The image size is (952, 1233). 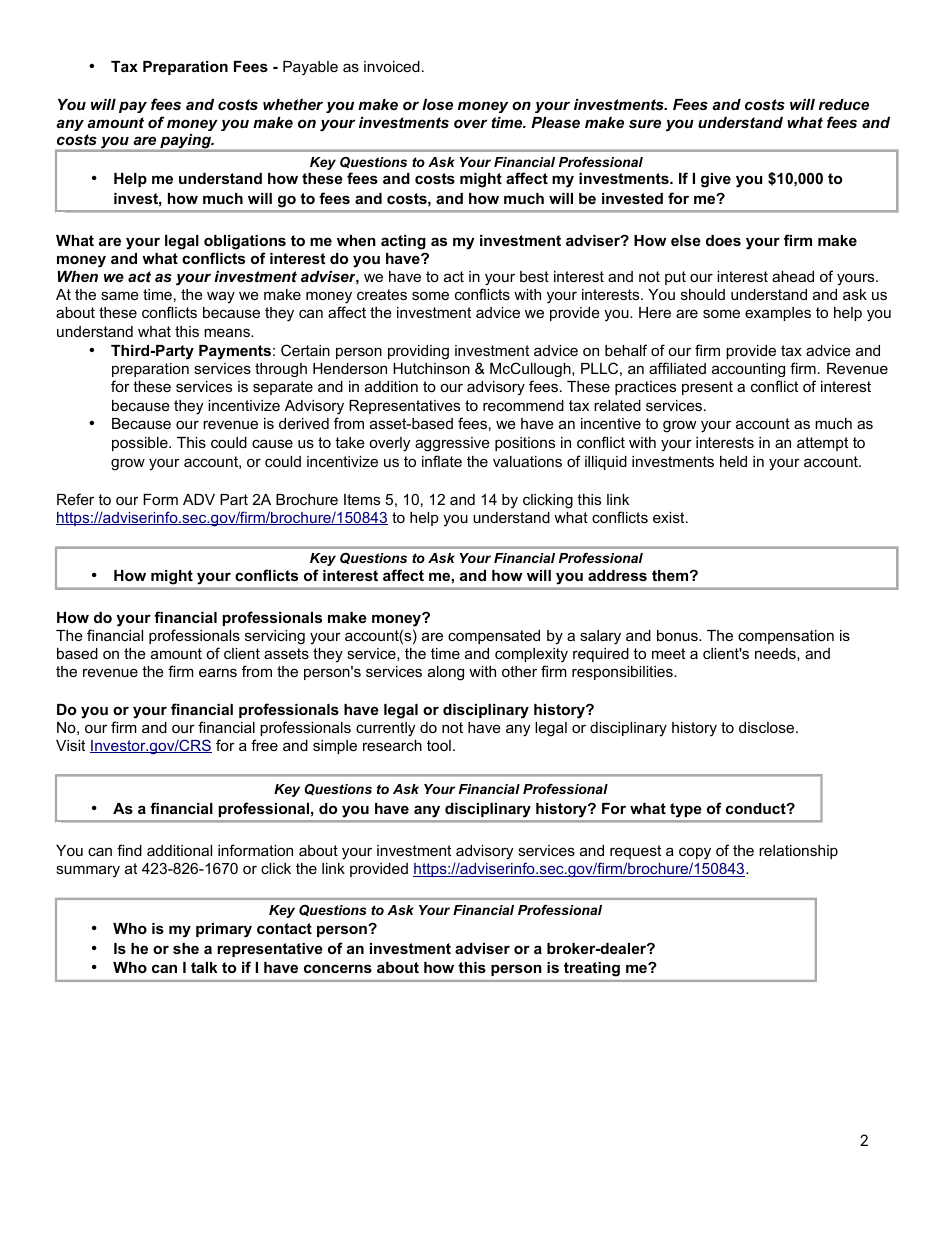 I want to click on she, so click(x=186, y=948).
